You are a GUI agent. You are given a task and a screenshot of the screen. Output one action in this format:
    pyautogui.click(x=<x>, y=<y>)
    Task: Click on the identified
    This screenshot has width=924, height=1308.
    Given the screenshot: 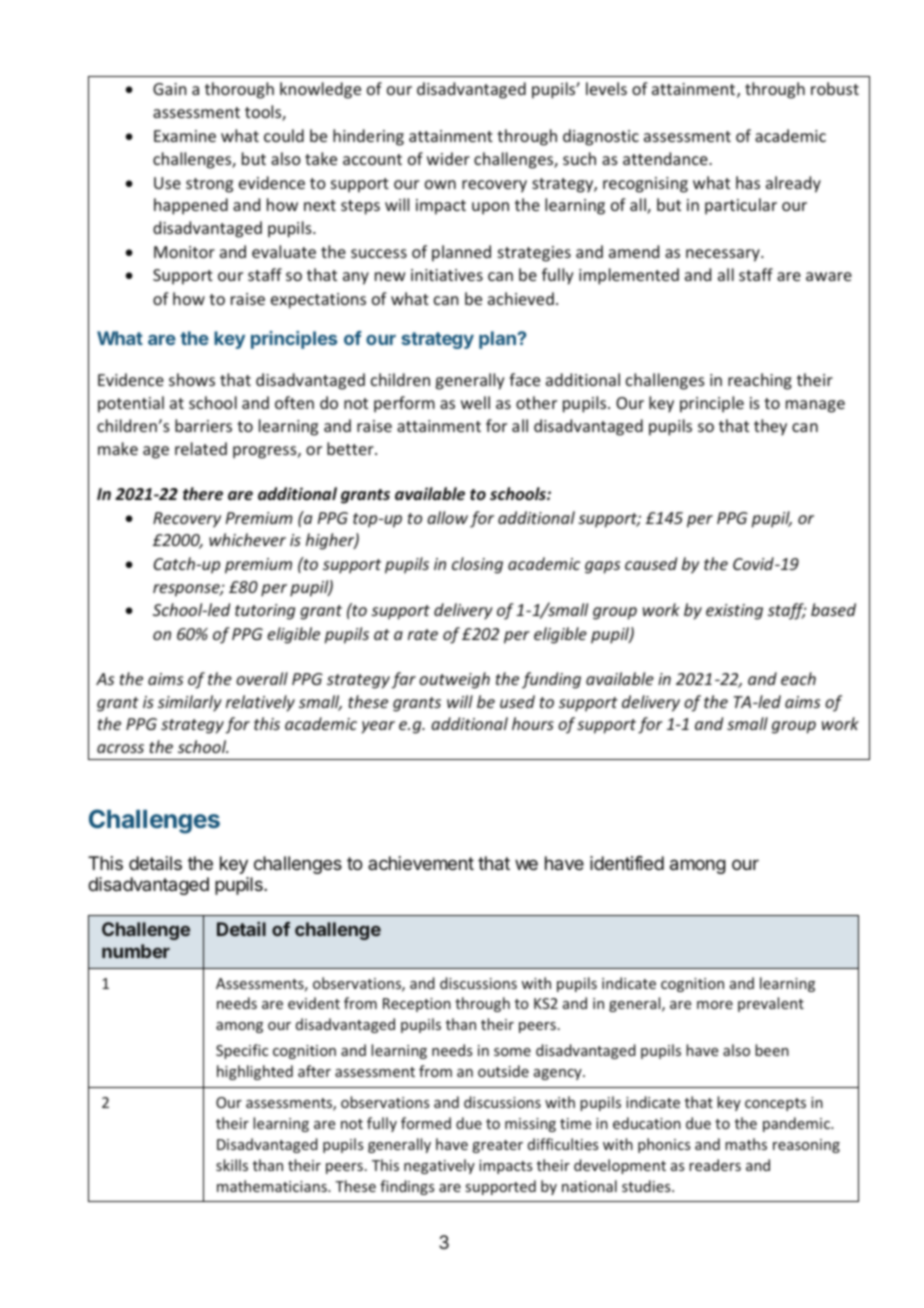 What is the action you would take?
    pyautogui.click(x=627, y=863)
